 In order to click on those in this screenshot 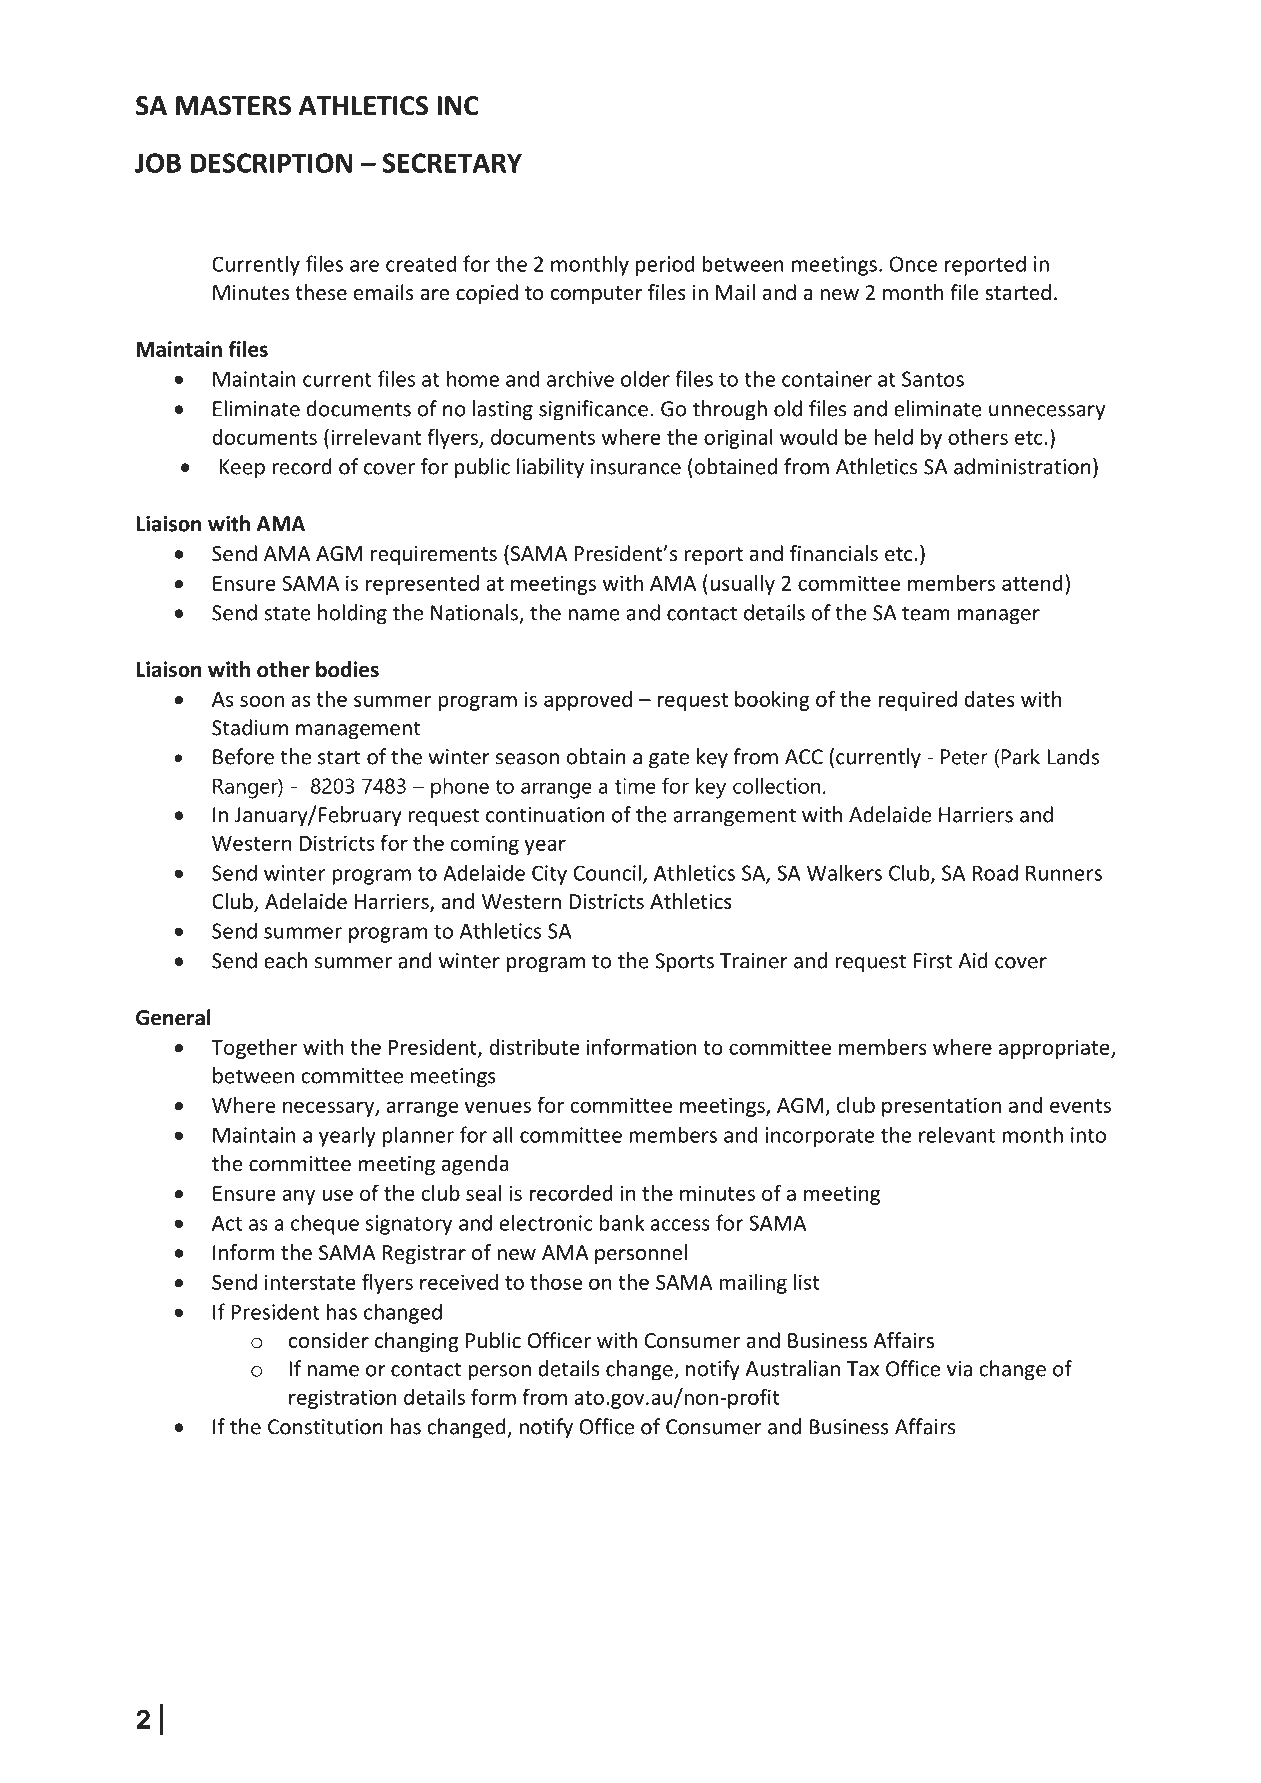, I will do `click(556, 1282)`.
